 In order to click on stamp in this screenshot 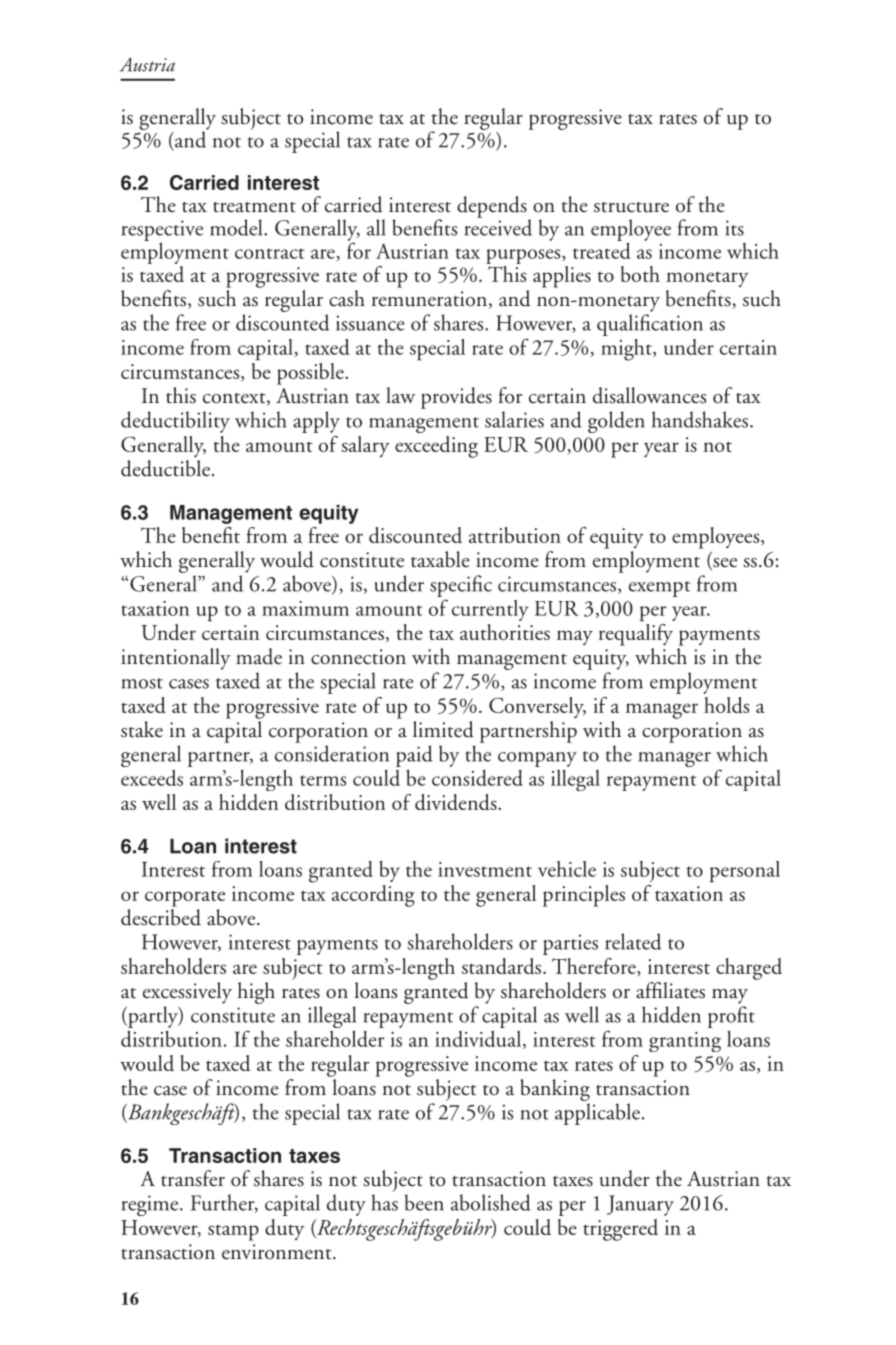, I will do `click(233, 1233)`.
